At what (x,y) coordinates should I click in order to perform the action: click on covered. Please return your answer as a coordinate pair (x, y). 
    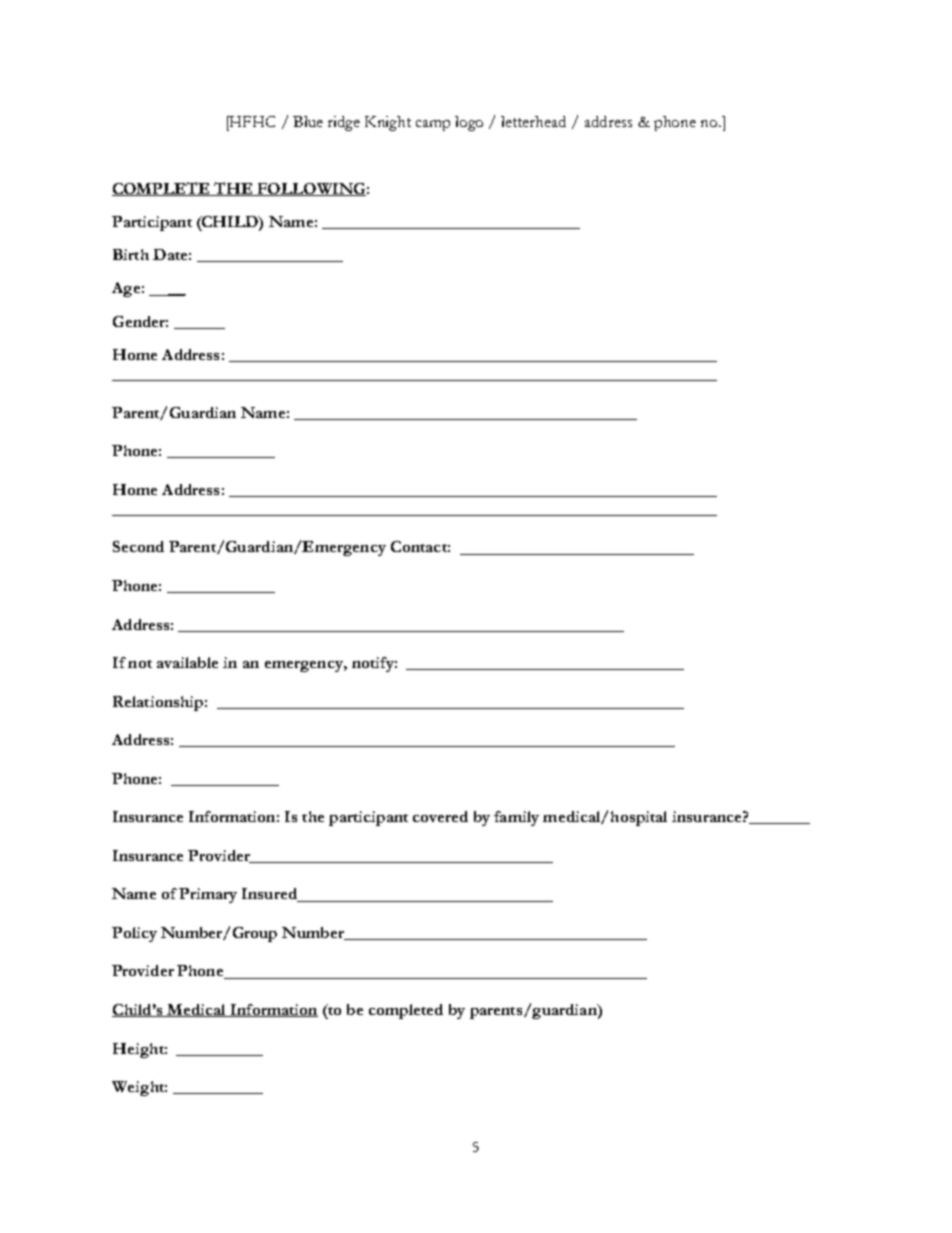
    Looking at the image, I should click on (440, 816).
